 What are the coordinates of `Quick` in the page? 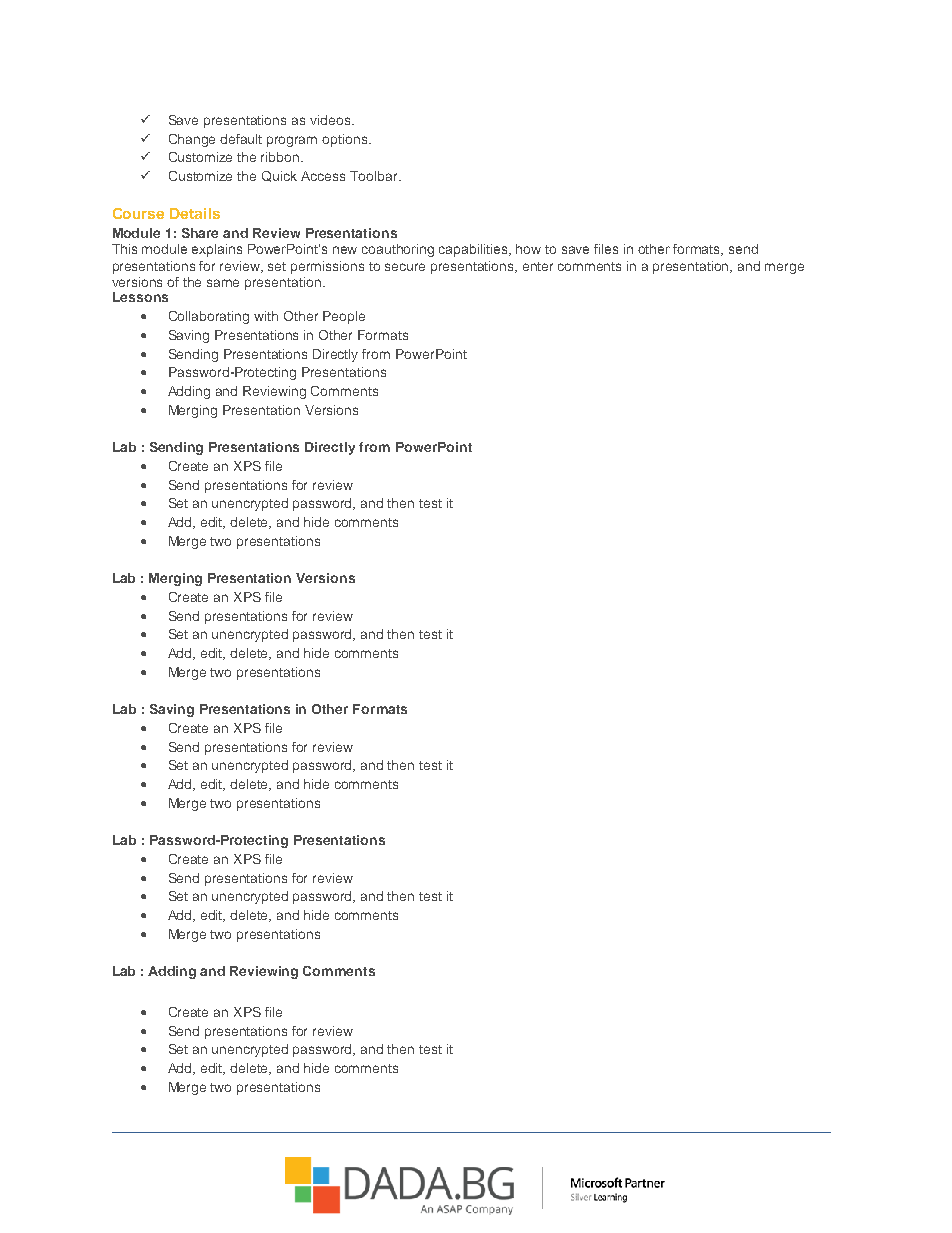 It's located at (279, 176).
